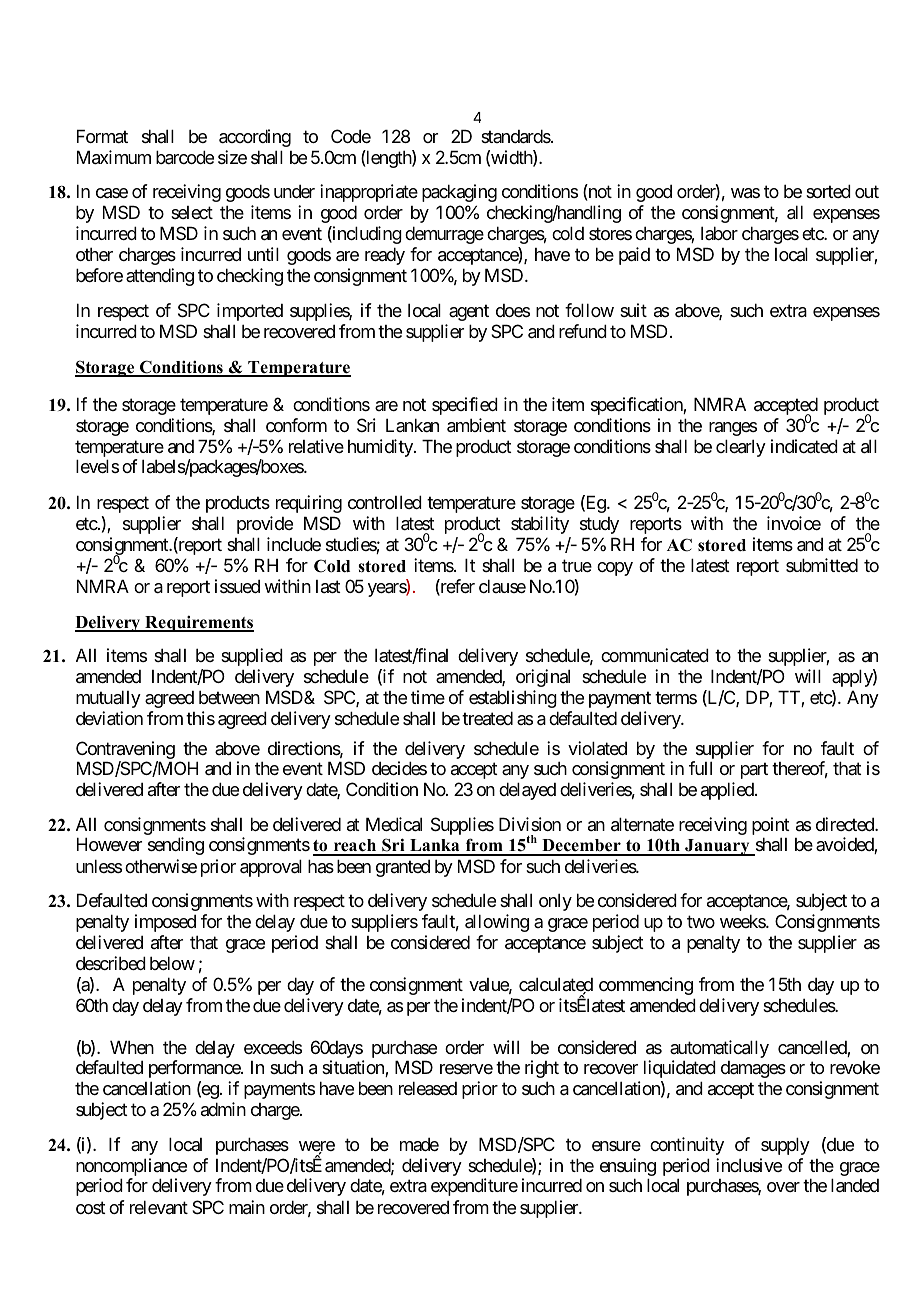 The height and width of the page is (1308, 924). I want to click on sorted, so click(828, 191).
